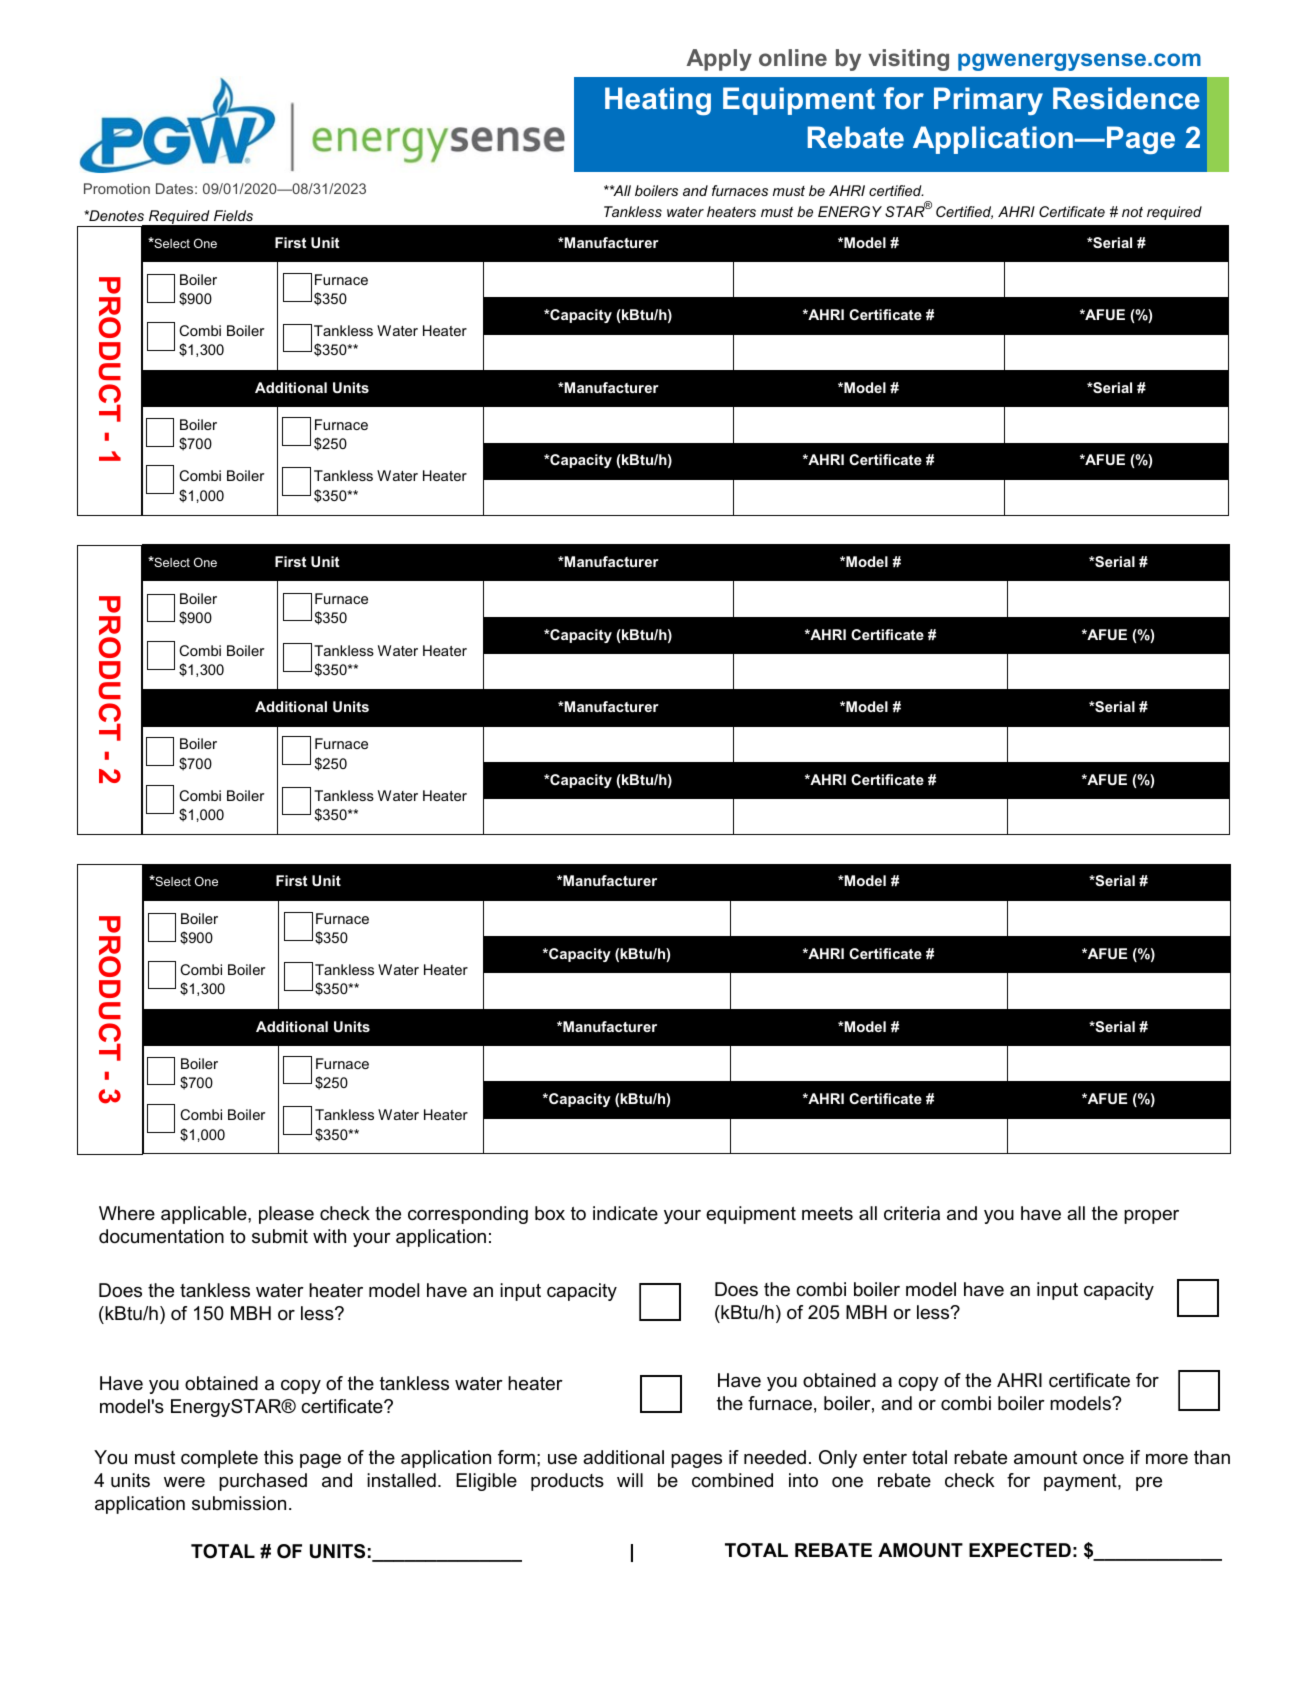 The image size is (1306, 1691). Describe the element at coordinates (625, 1213) in the screenshot. I see `indicate` at that location.
